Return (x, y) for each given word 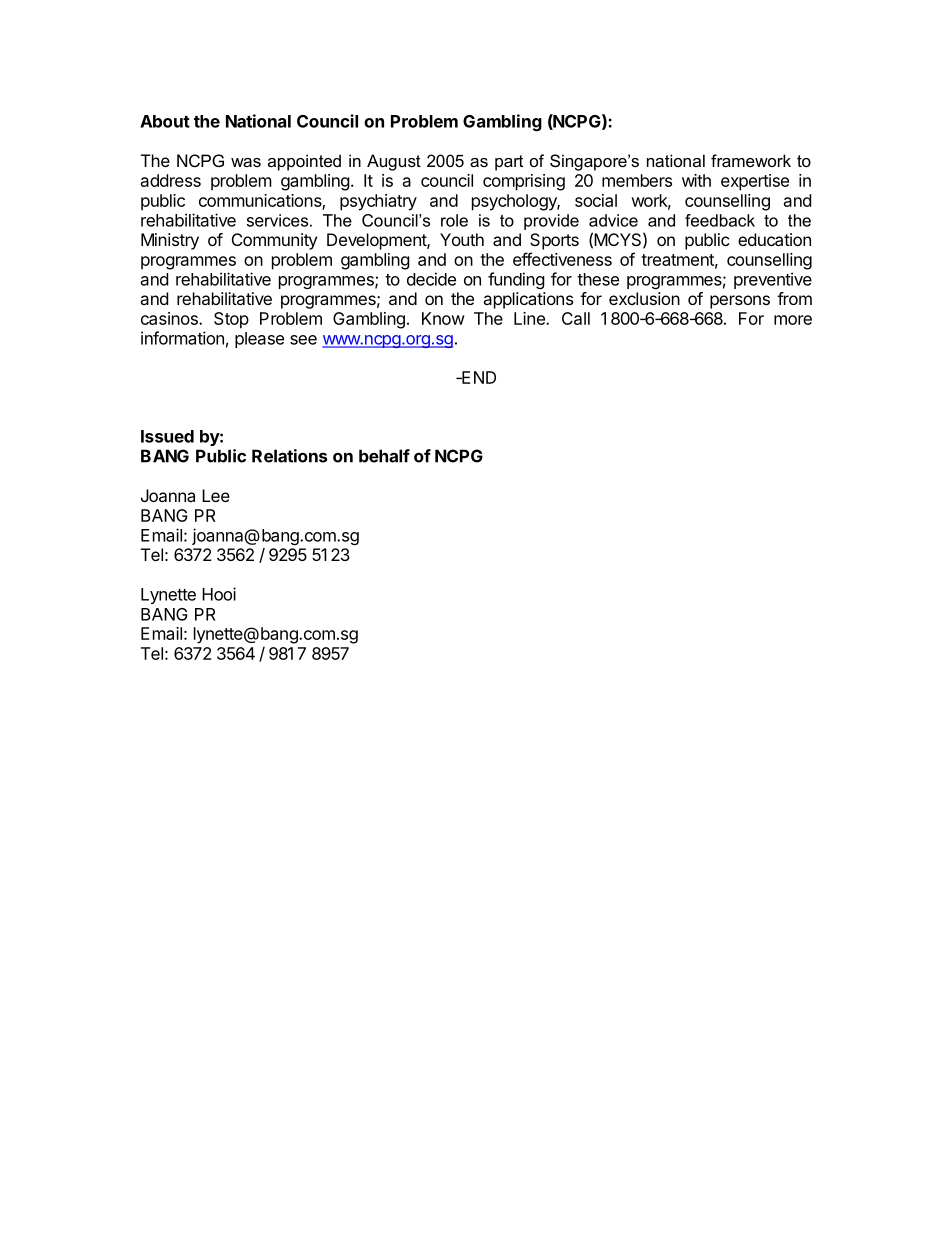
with (696, 180)
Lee (216, 495)
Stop (231, 320)
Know (443, 318)
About (165, 121)
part (509, 163)
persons (740, 302)
